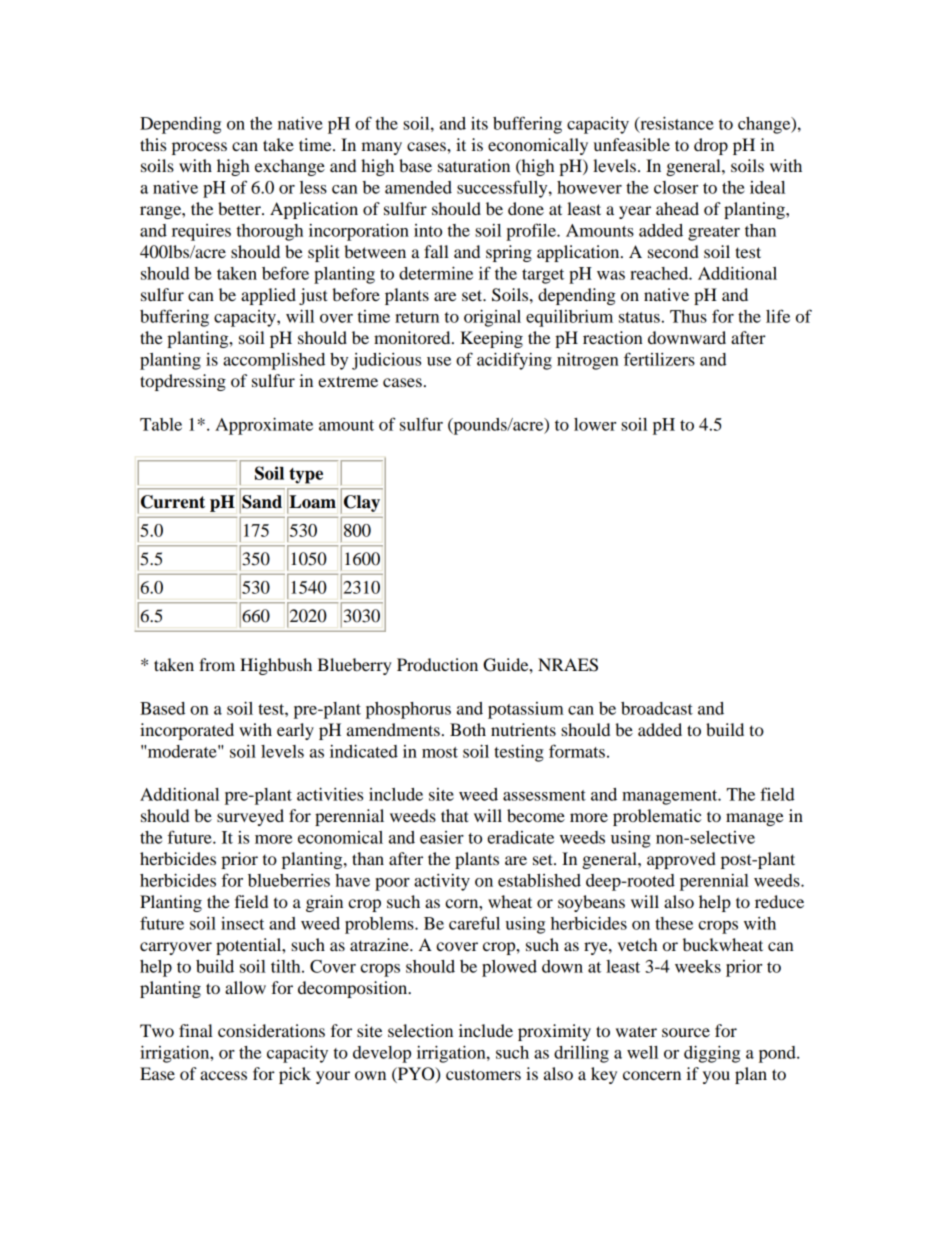 This screenshot has height=1233, width=952. I want to click on drop, so click(711, 146).
